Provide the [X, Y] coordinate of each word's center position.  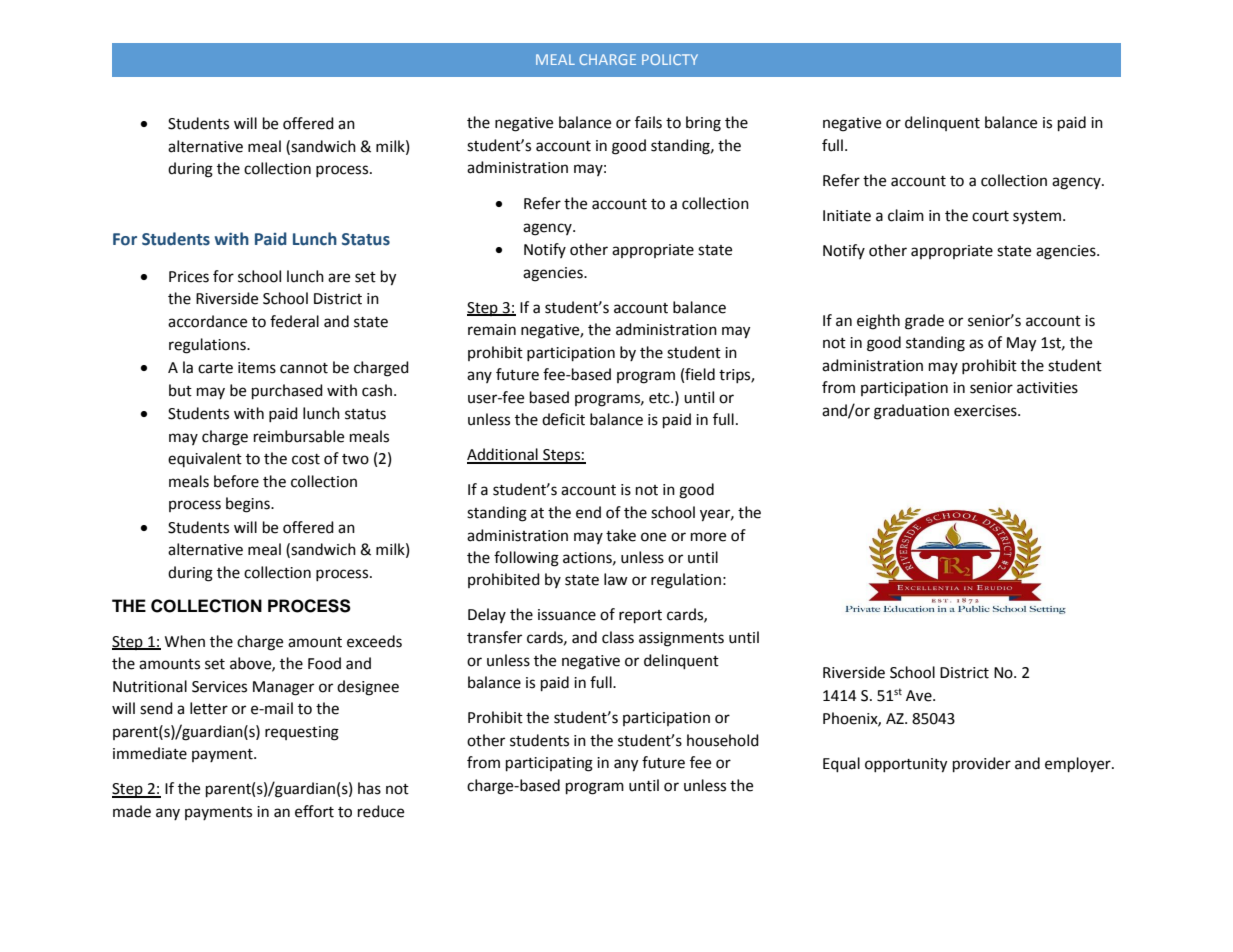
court [990, 216]
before [236, 481]
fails [648, 122]
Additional [503, 455]
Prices [189, 277]
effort [314, 811]
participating [549, 764]
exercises [986, 411]
